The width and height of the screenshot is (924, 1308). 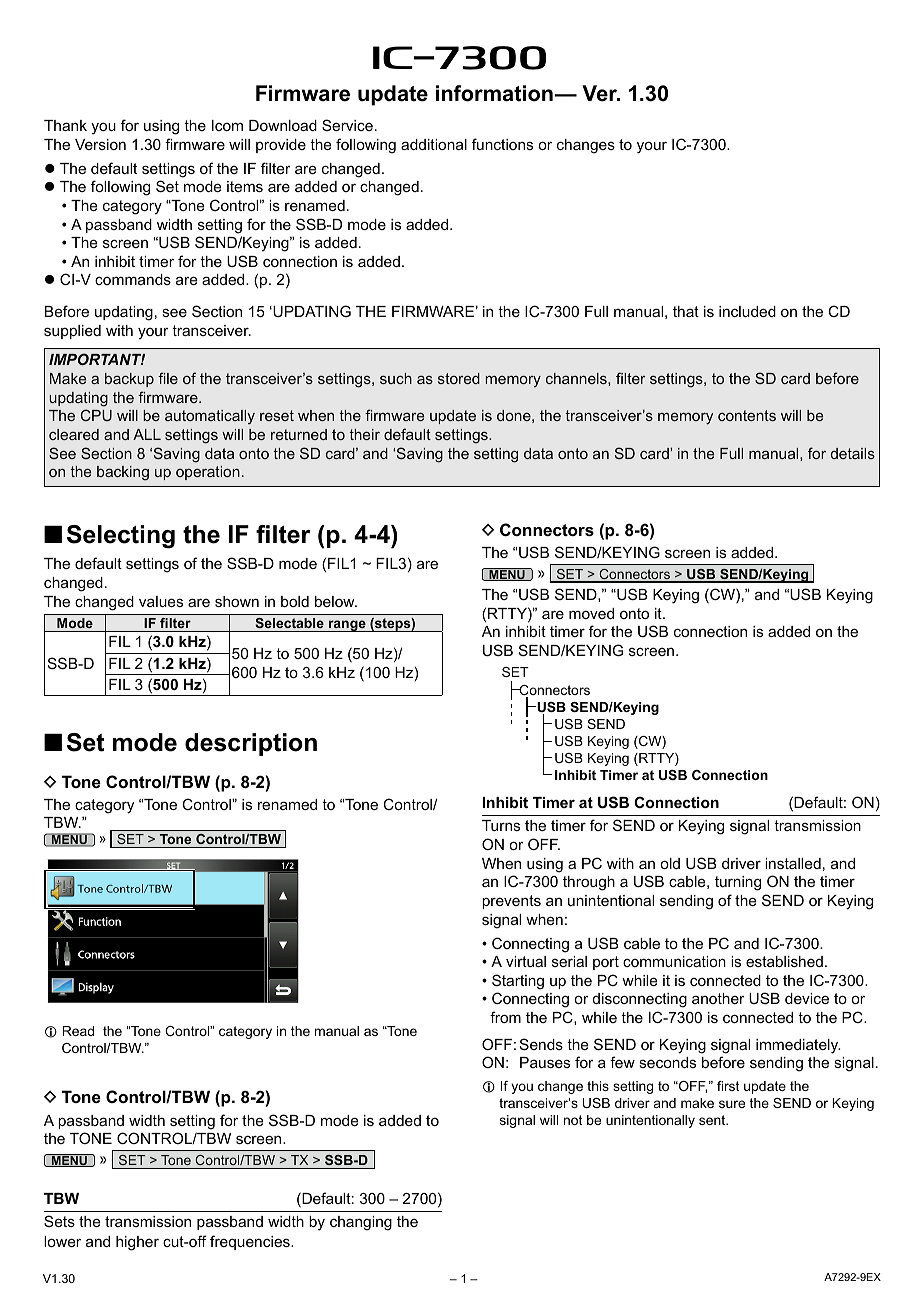 What do you see at coordinates (251, 744) in the screenshot?
I see `description` at bounding box center [251, 744].
